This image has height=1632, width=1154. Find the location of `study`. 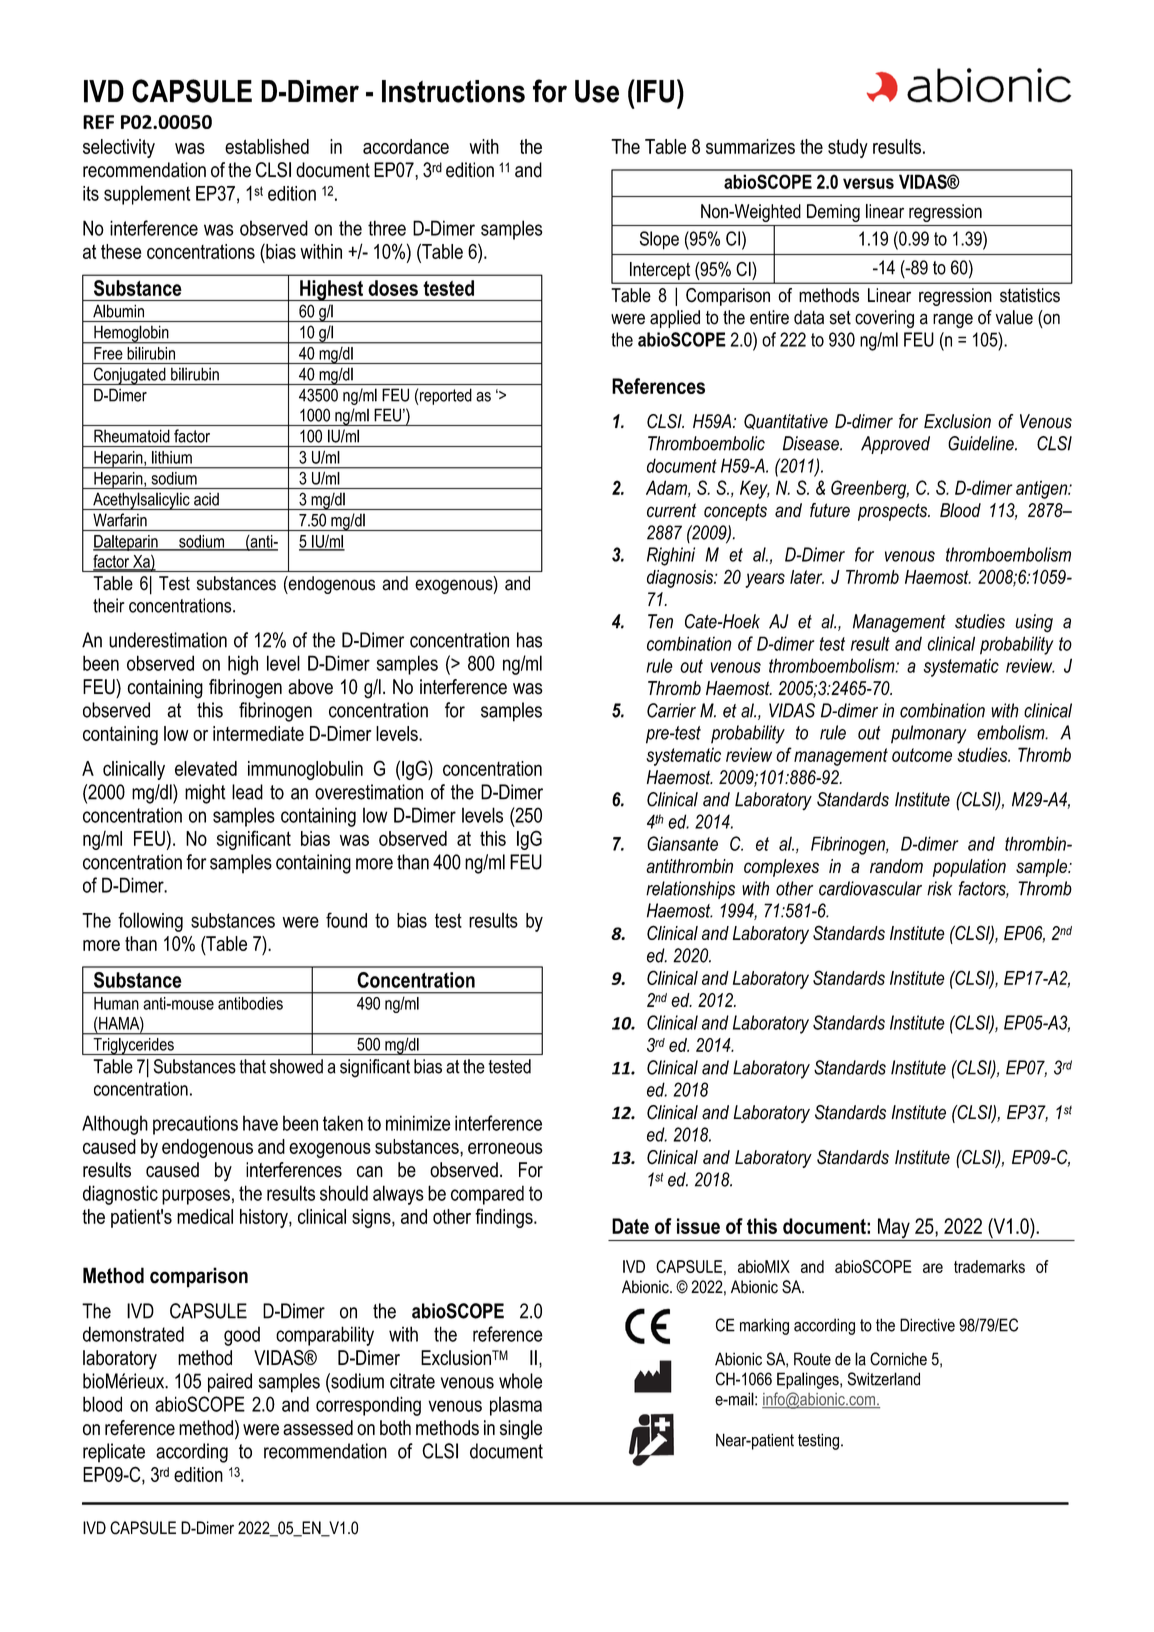

study is located at coordinates (848, 148).
